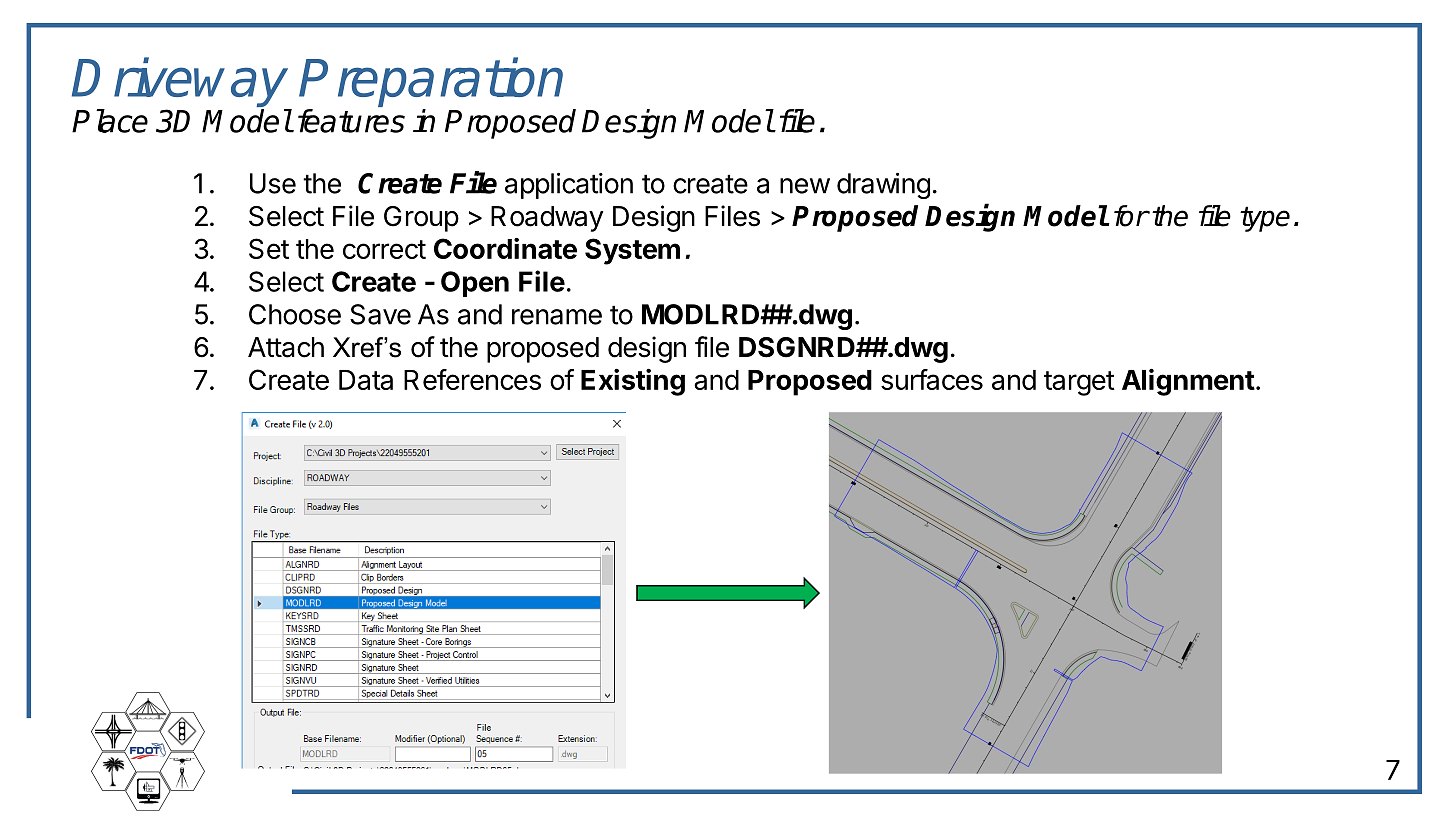 The width and height of the image is (1456, 819). I want to click on System, so click(632, 251).
